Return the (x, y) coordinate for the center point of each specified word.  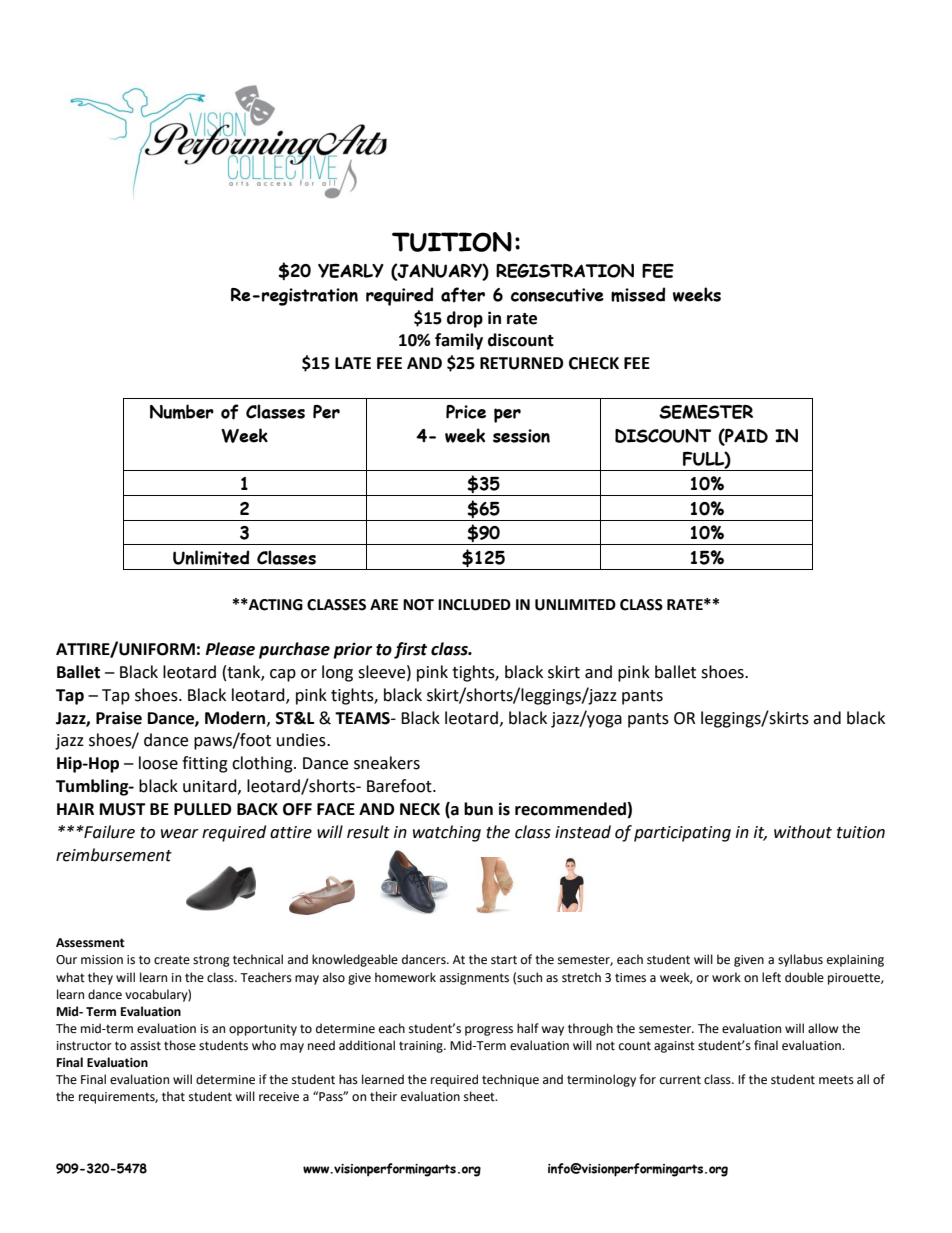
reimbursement (114, 855)
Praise (119, 718)
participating (682, 834)
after (463, 295)
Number (182, 411)
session (521, 436)
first (410, 650)
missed (638, 294)
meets (836, 1080)
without (803, 832)
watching (447, 833)
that (173, 1096)
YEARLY (351, 271)
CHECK (594, 363)
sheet (480, 1096)
